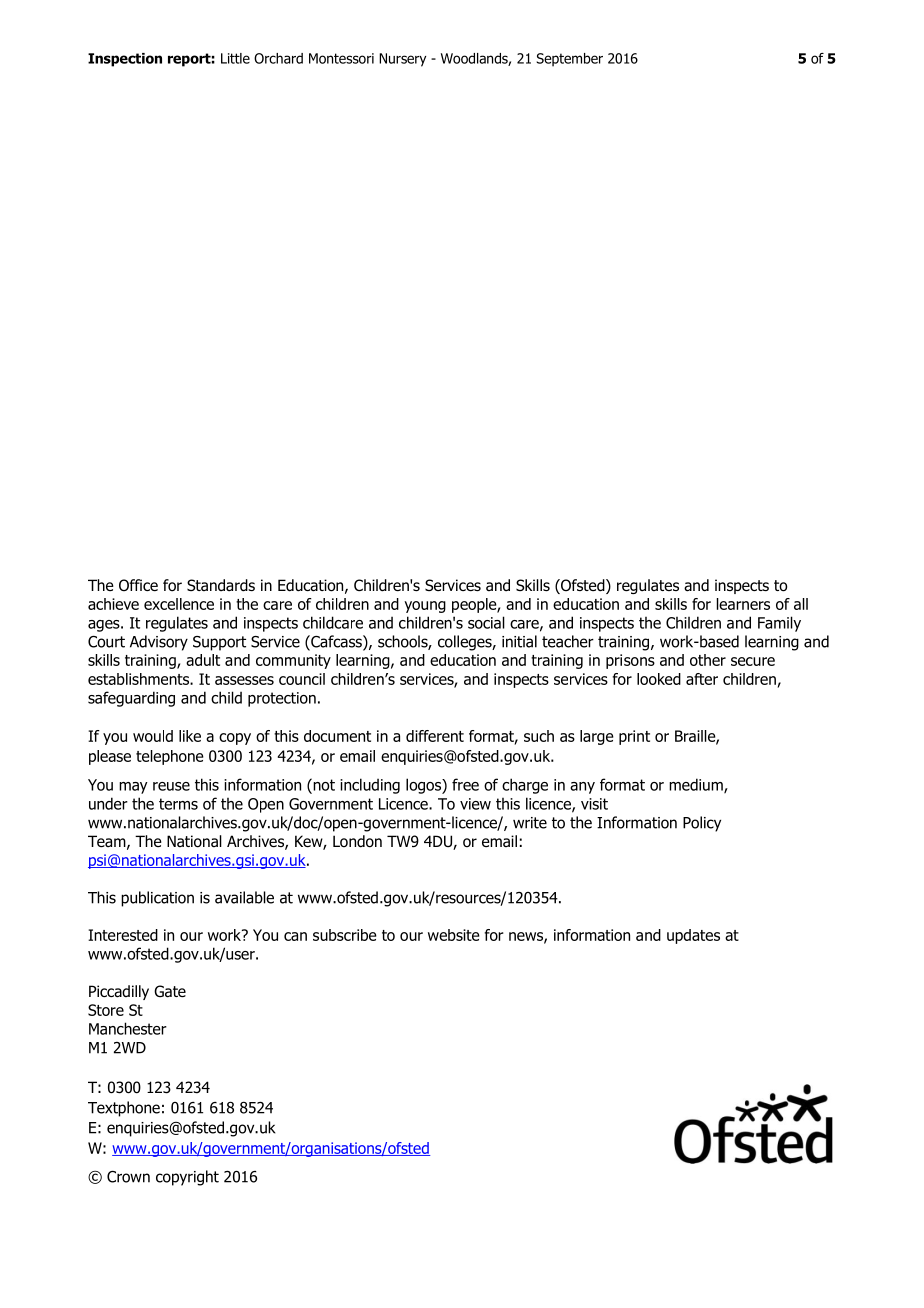 The image size is (924, 1308). What do you see at coordinates (235, 58) in the screenshot?
I see `Little` at bounding box center [235, 58].
